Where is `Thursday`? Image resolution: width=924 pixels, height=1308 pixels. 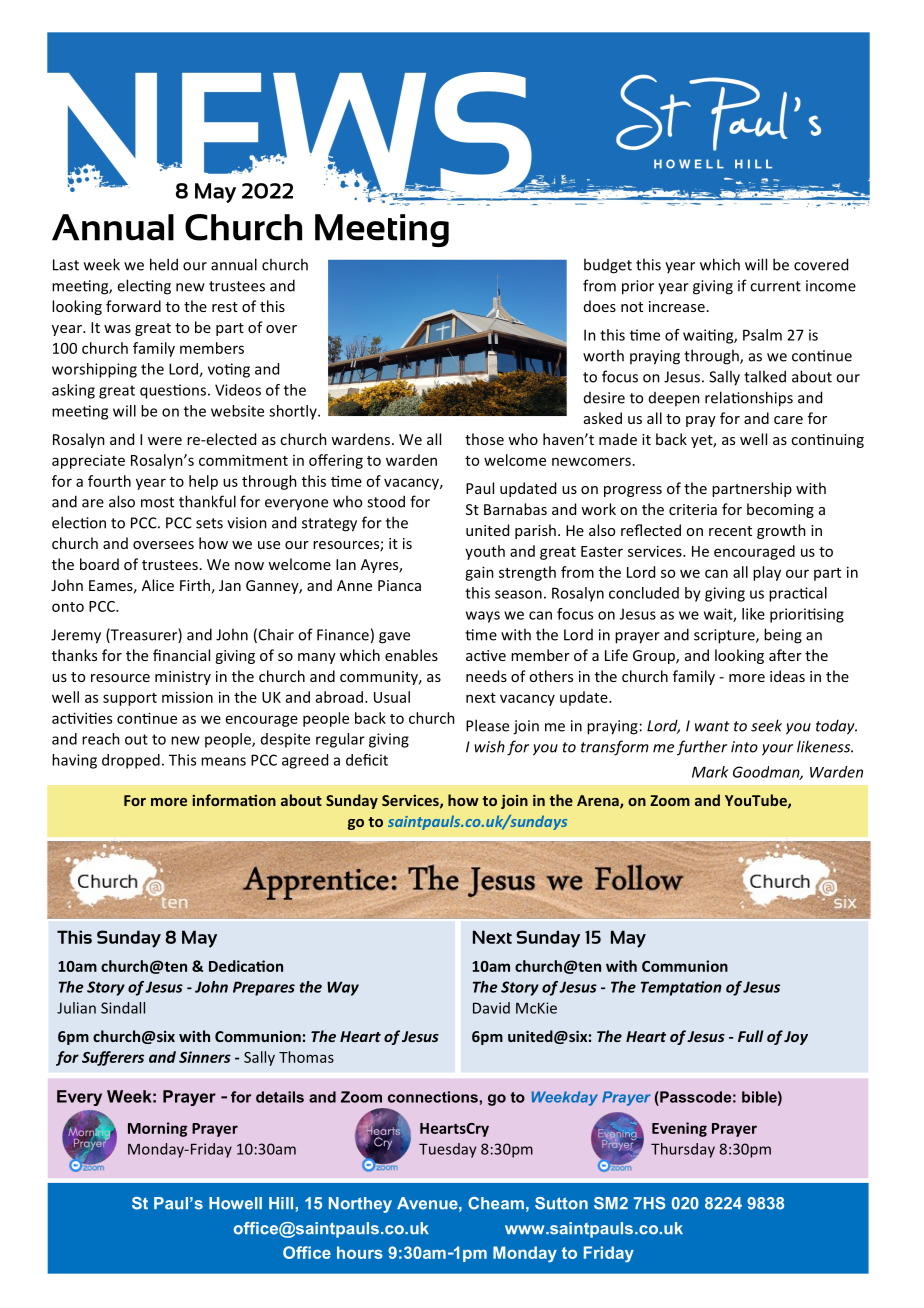 Thursday is located at coordinates (683, 1150).
